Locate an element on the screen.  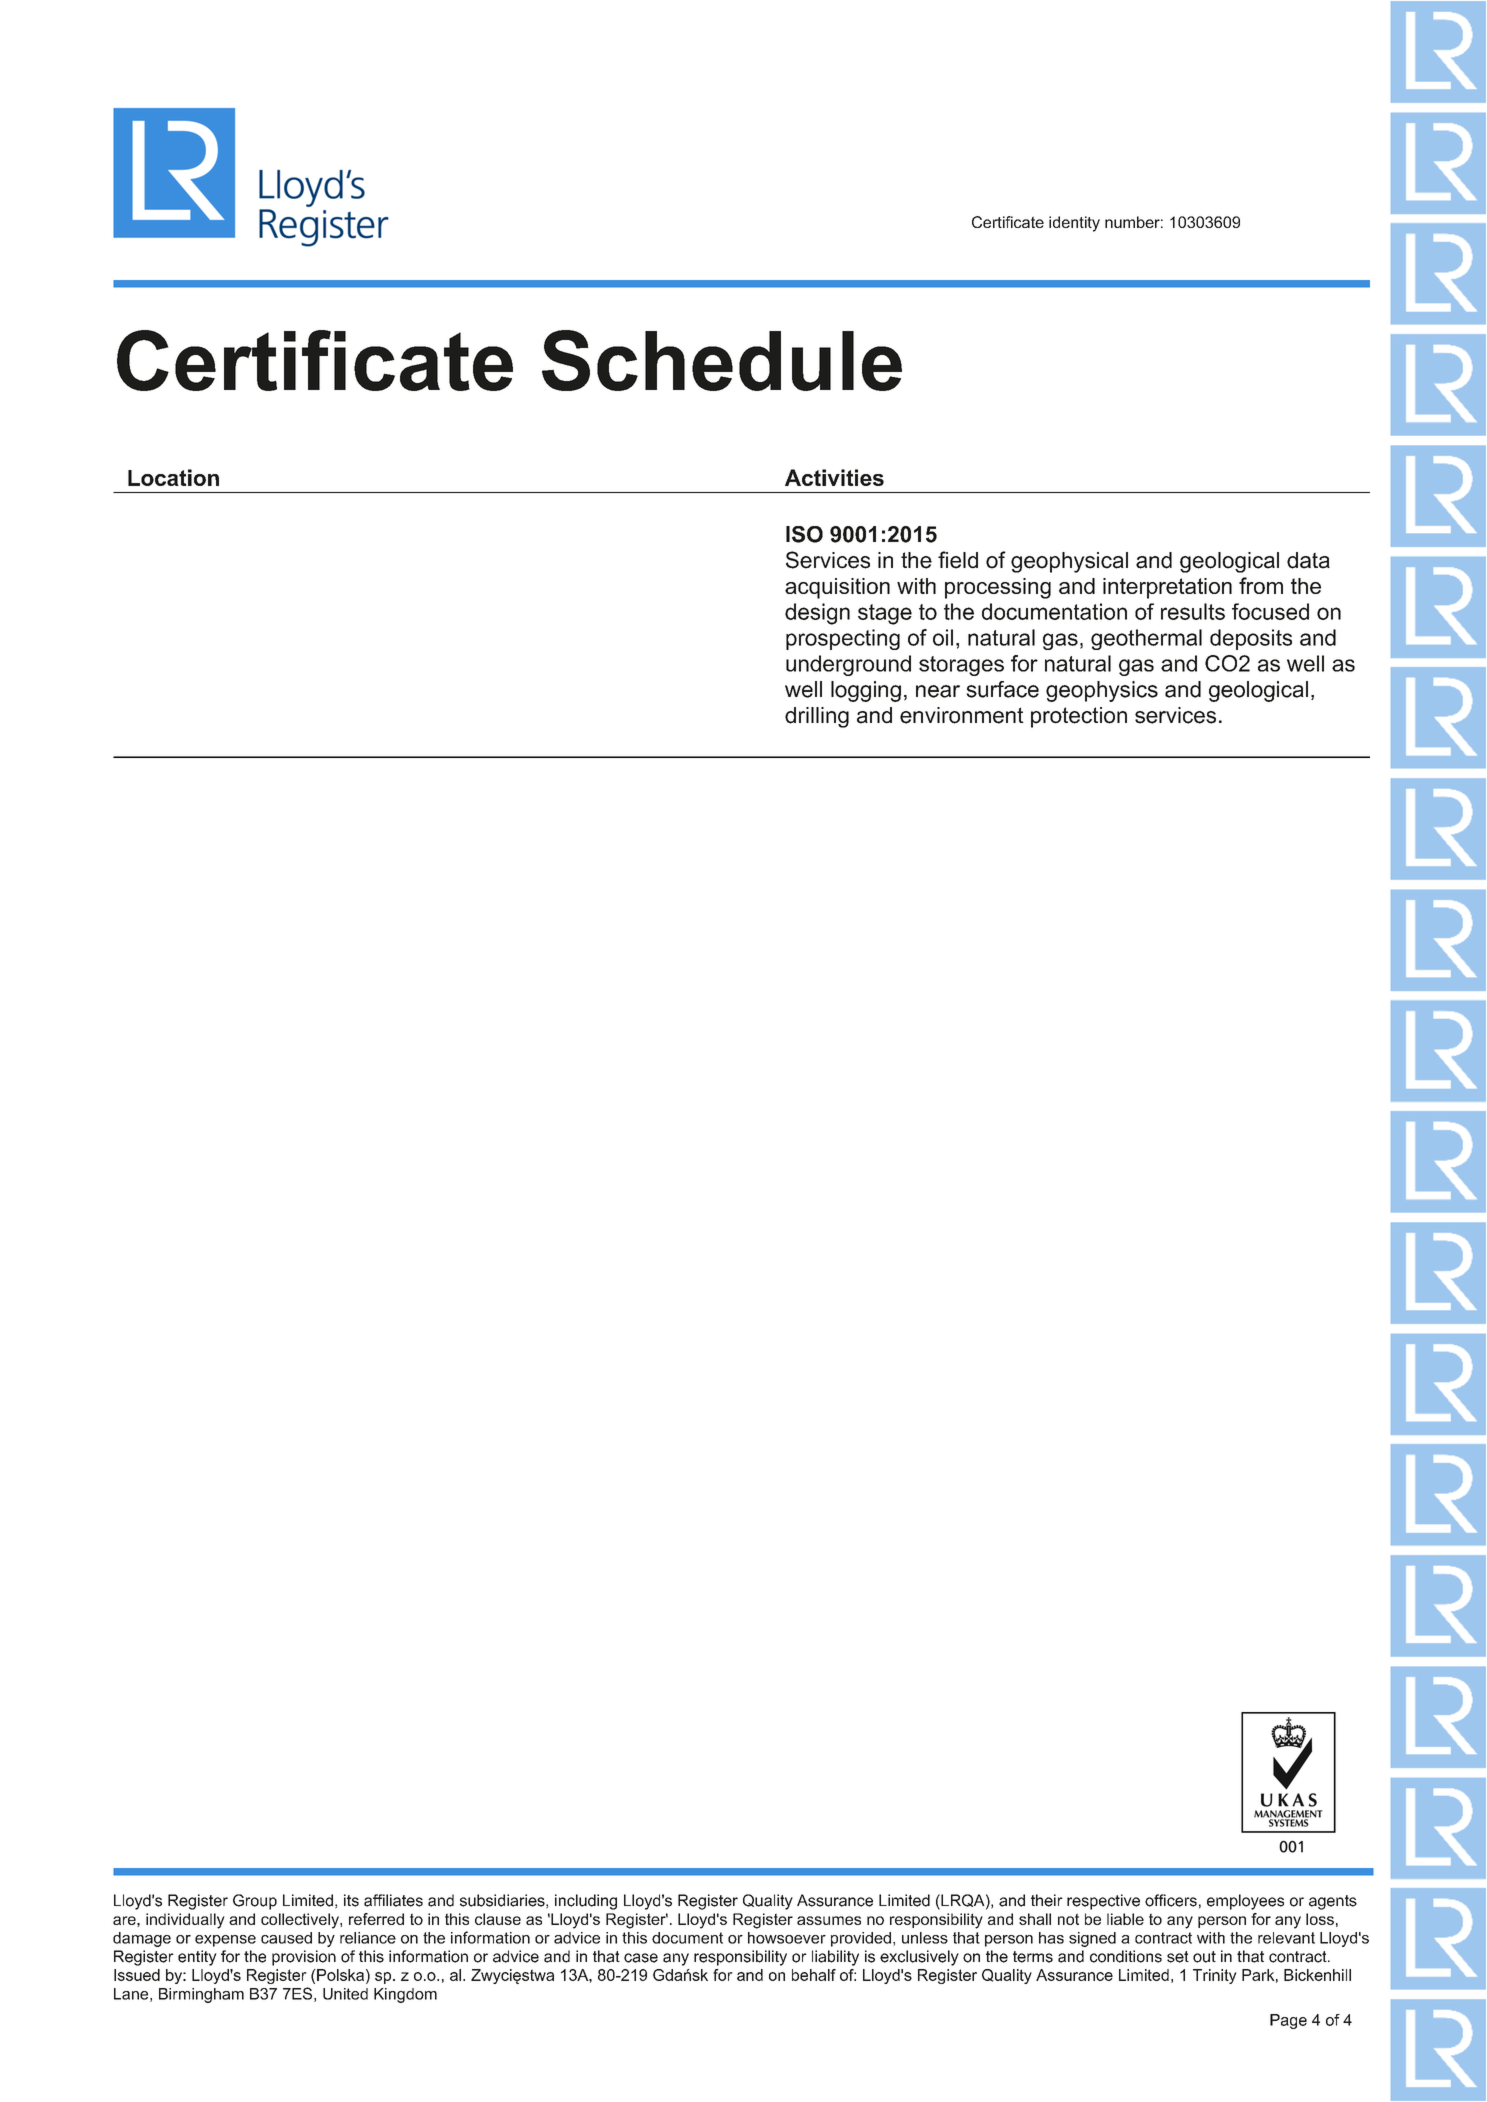
data is located at coordinates (1308, 560).
